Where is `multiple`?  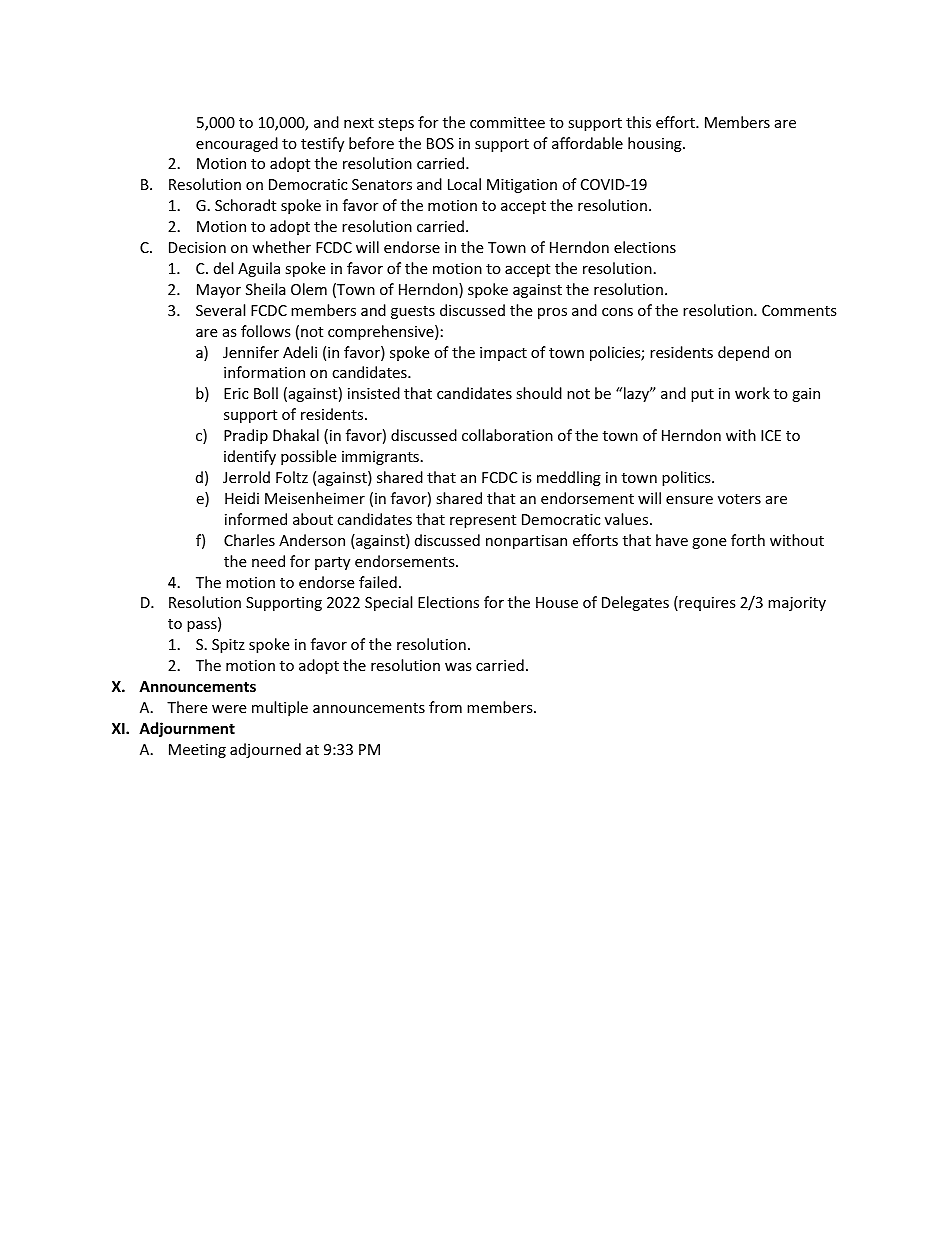
multiple is located at coordinates (280, 708).
